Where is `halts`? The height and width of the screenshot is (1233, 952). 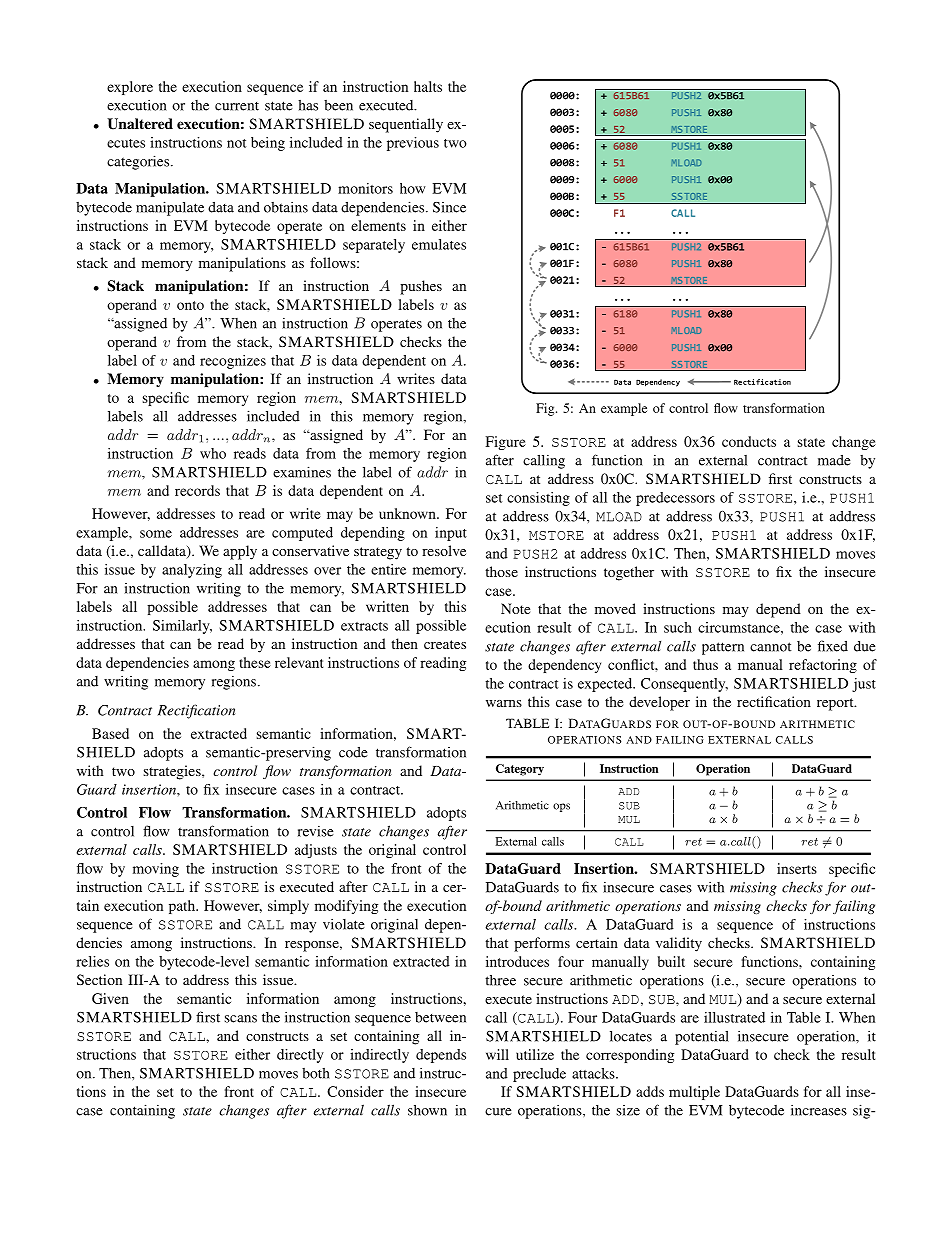
halts is located at coordinates (428, 86).
